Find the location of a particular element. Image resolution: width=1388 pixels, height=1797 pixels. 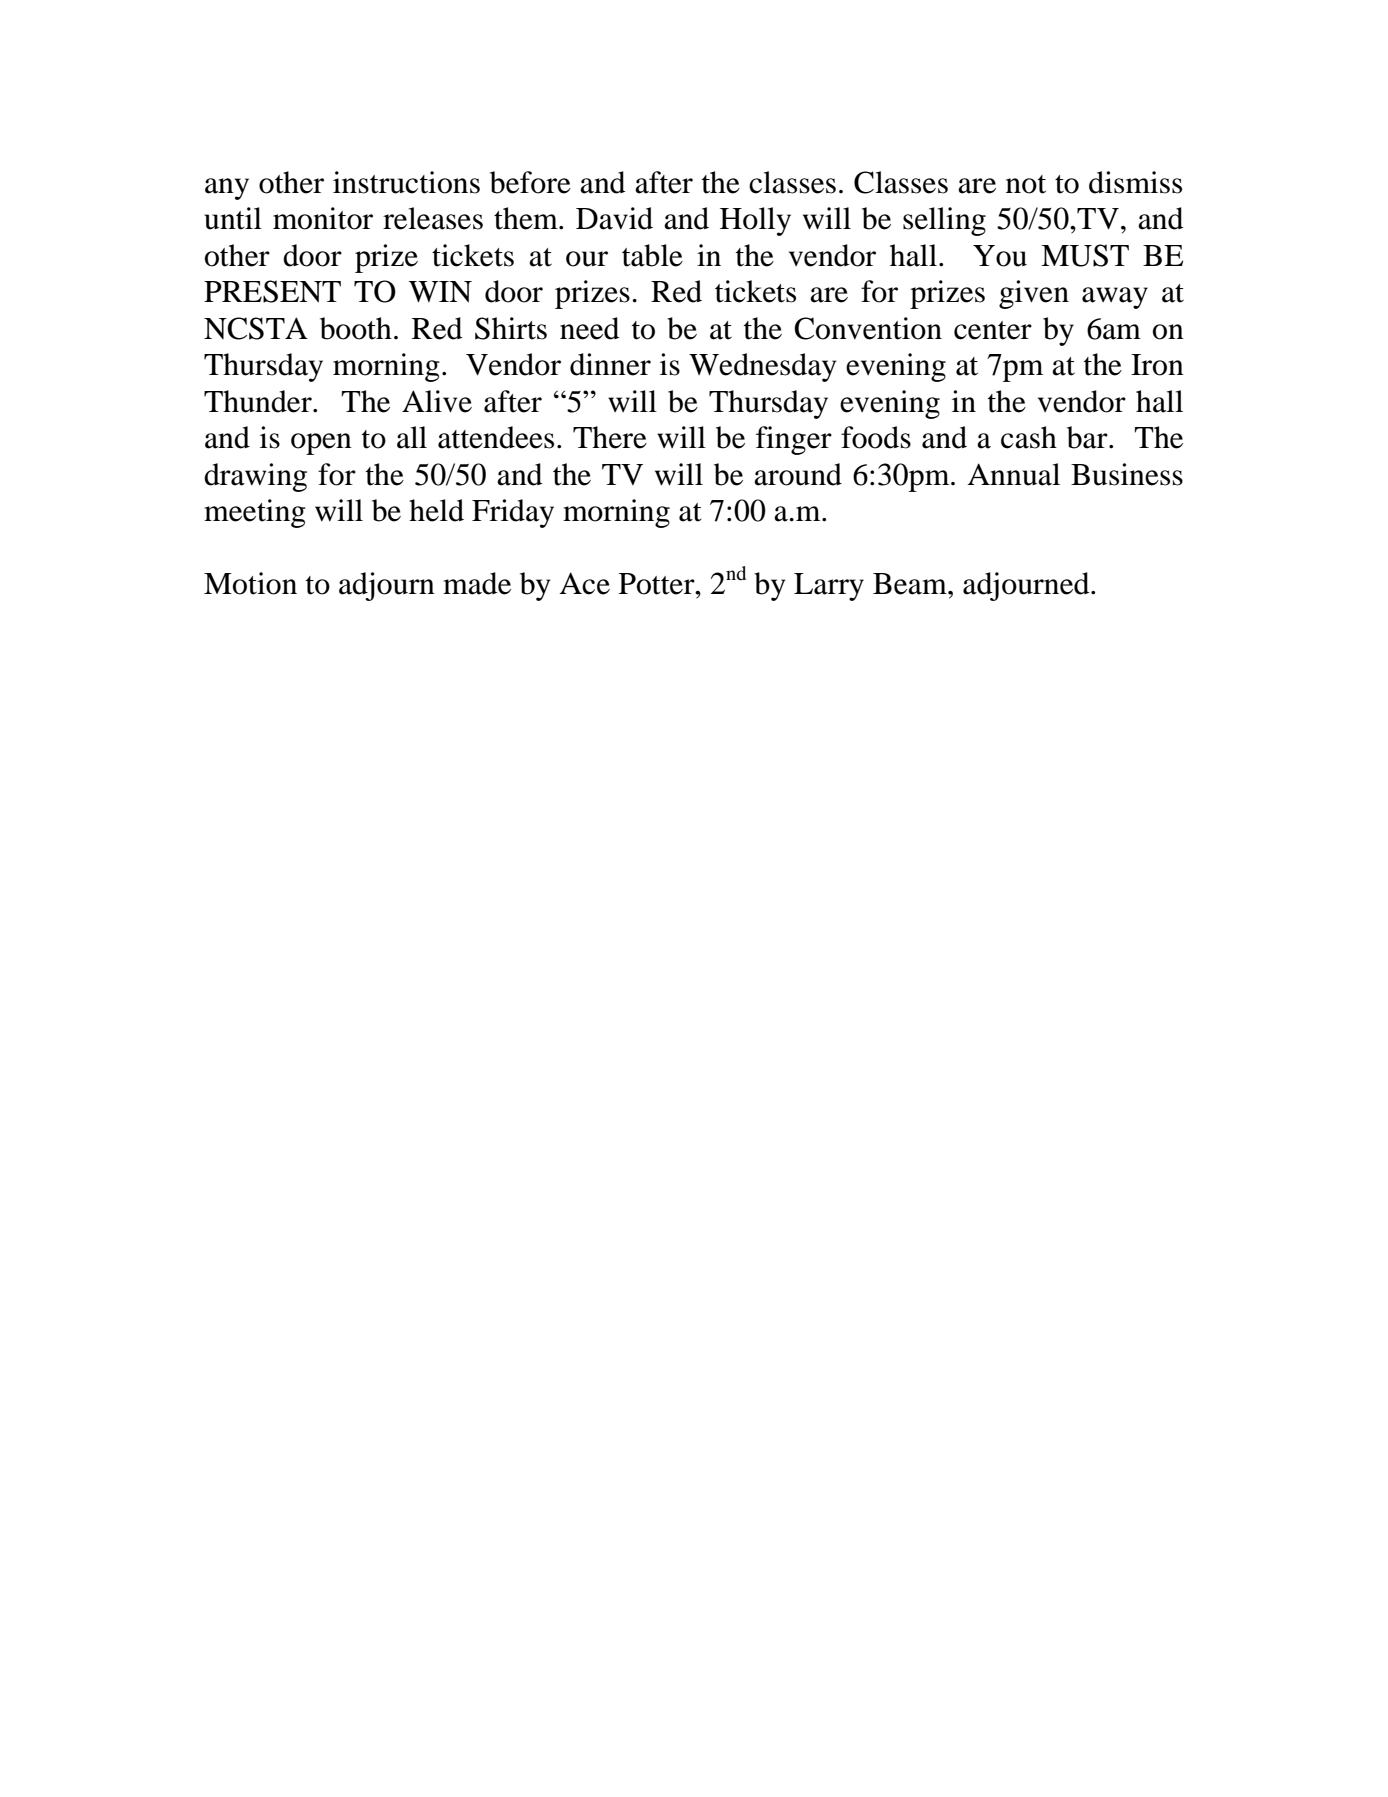

cash is located at coordinates (1029, 437).
